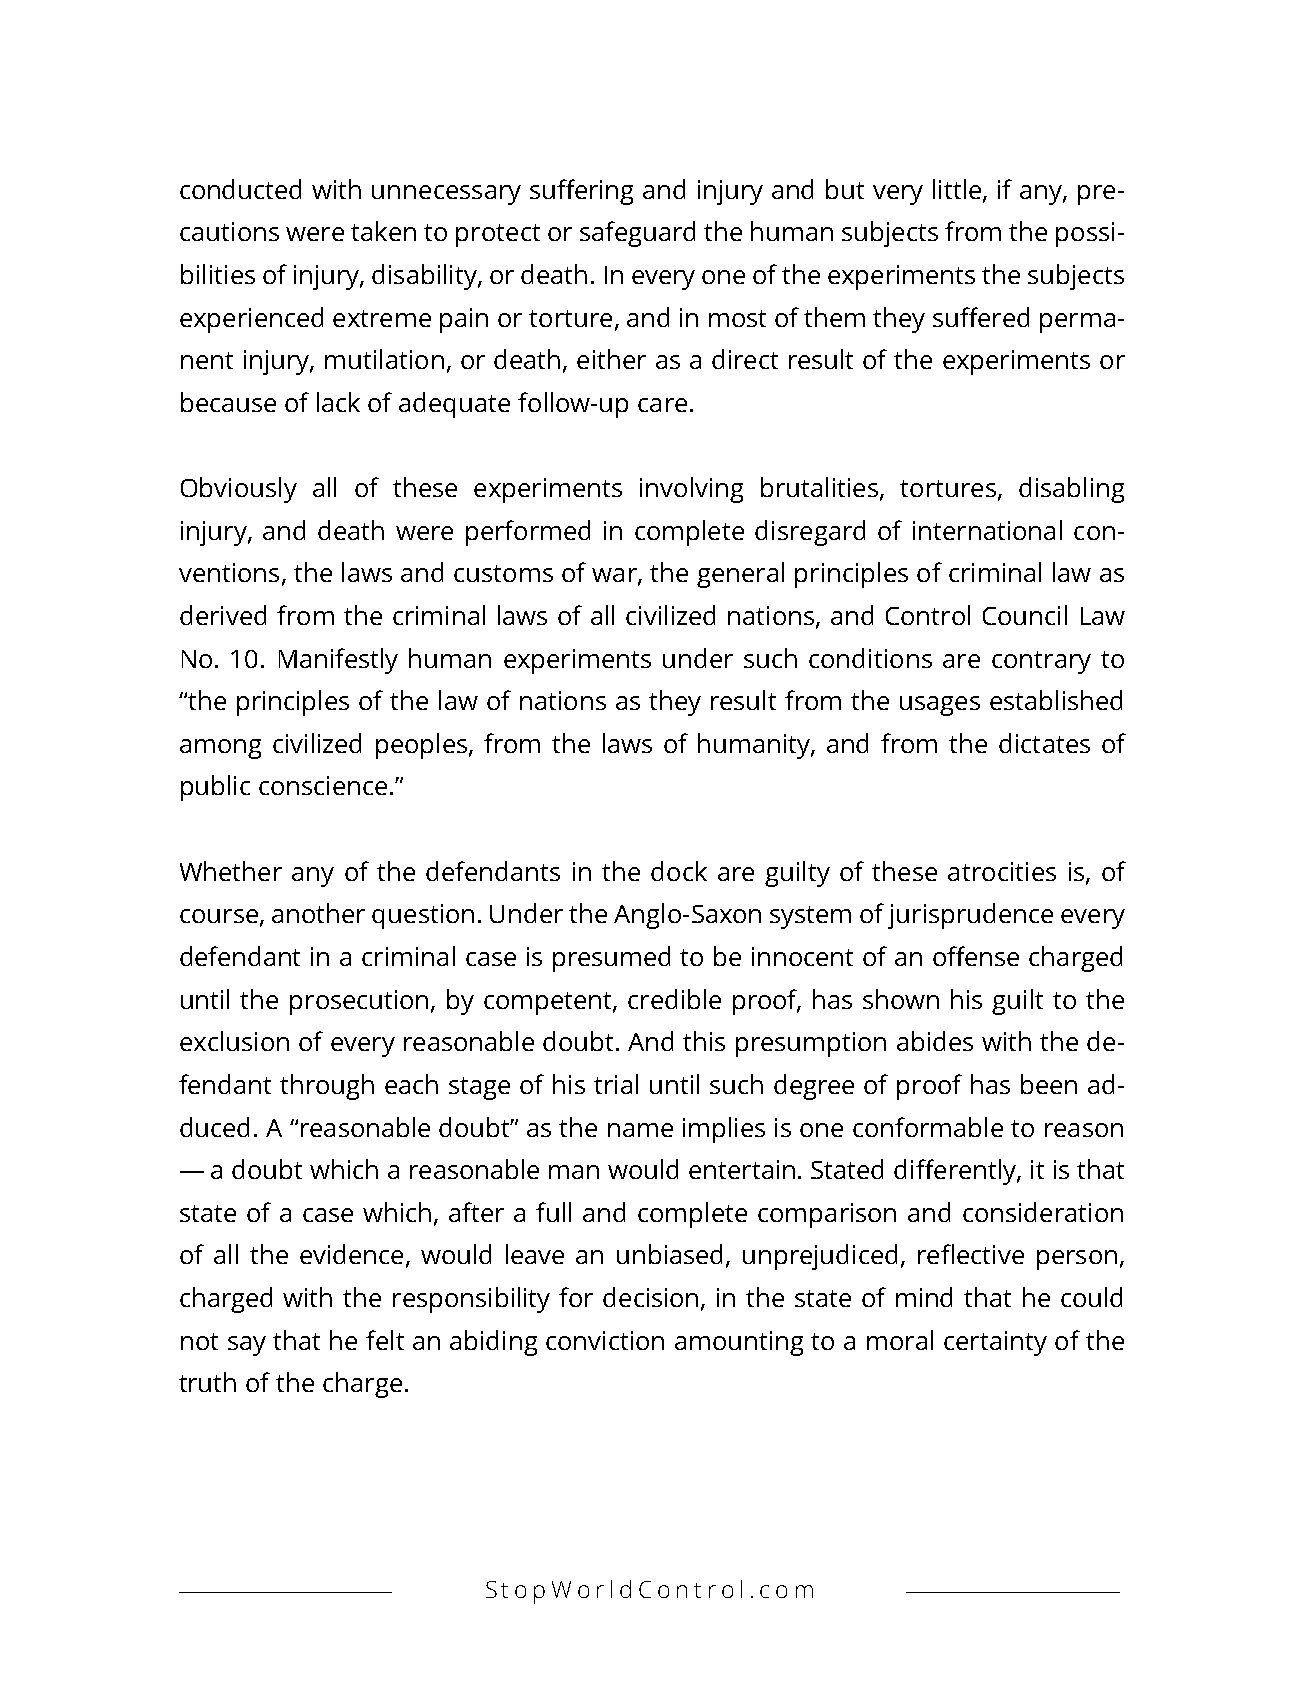 The height and width of the image is (1688, 1304). What do you see at coordinates (1044, 743) in the image?
I see `dictates` at bounding box center [1044, 743].
